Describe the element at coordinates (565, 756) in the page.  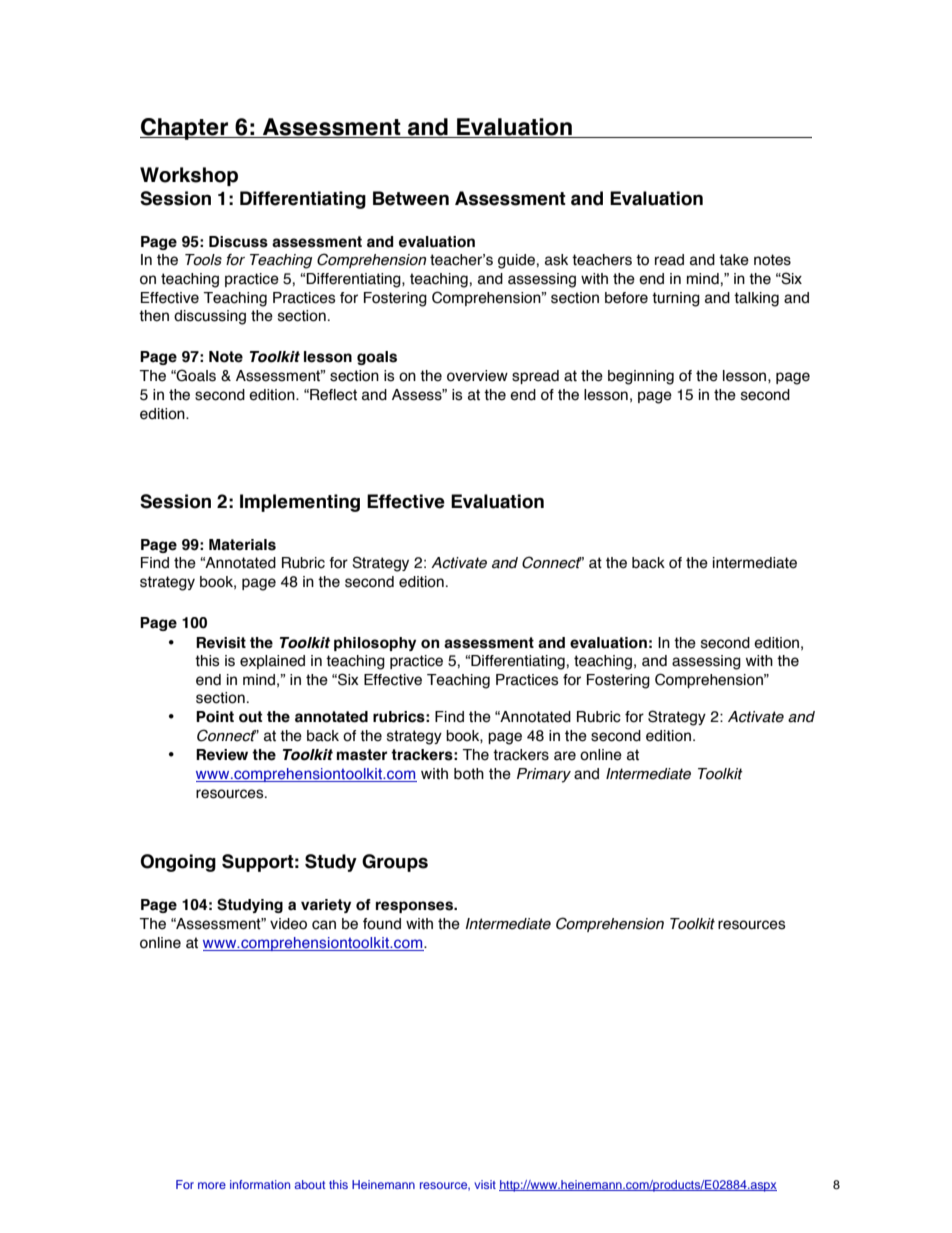
I see `are` at that location.
